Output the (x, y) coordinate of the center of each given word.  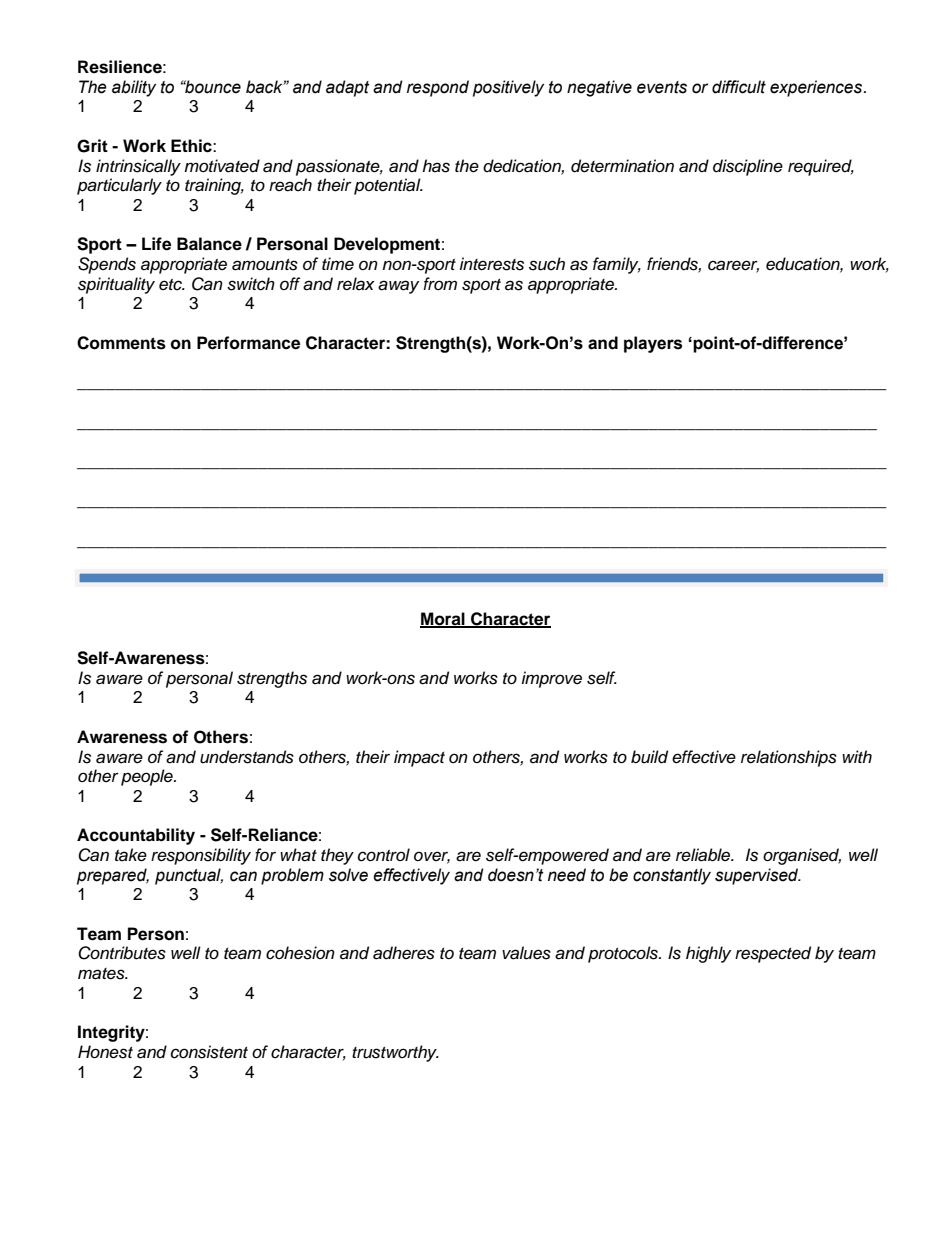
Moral (443, 619)
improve (551, 679)
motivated (222, 166)
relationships (789, 758)
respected (773, 954)
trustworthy (395, 1053)
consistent (209, 1052)
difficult (739, 87)
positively (508, 88)
